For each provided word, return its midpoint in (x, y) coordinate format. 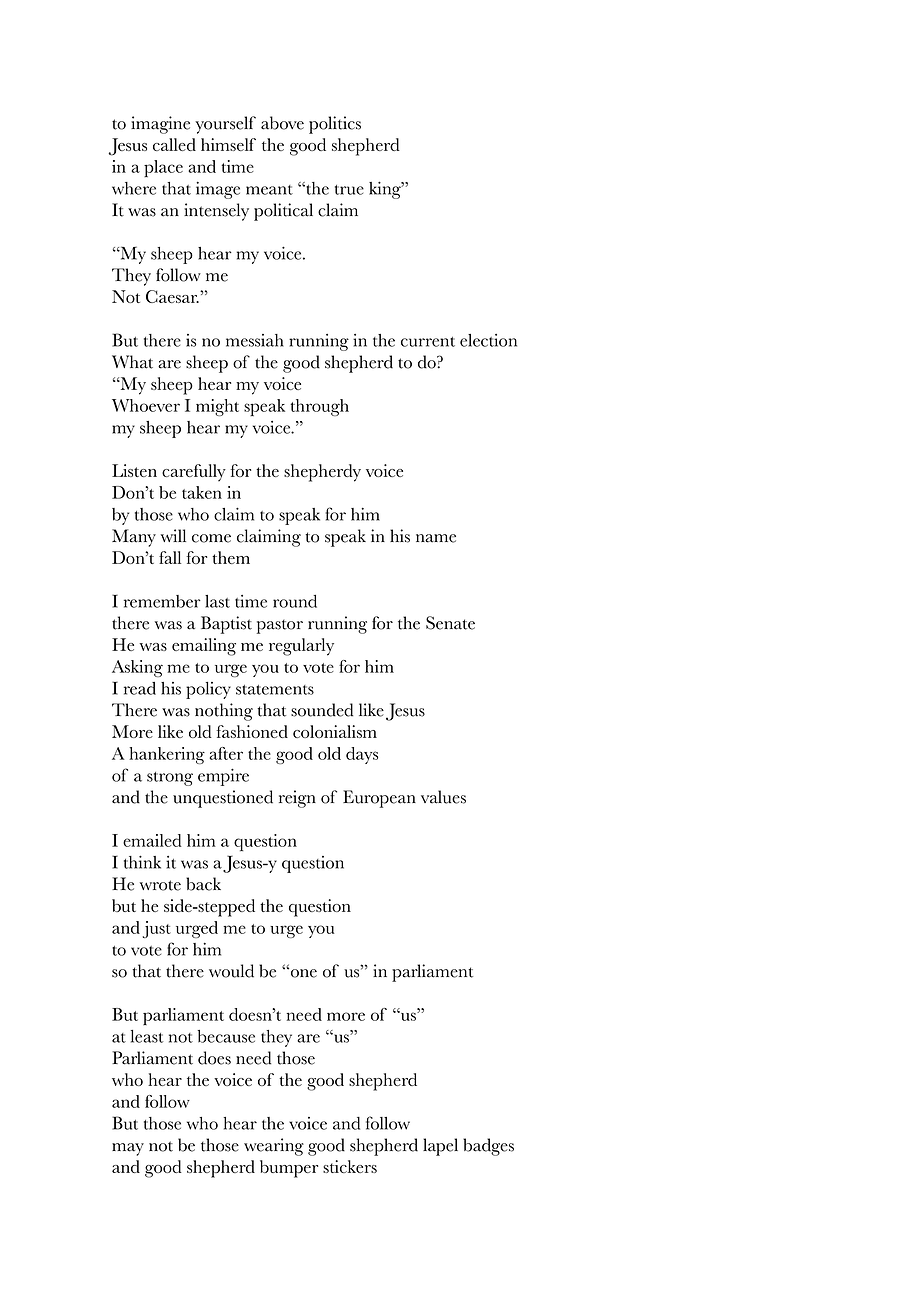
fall (170, 557)
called (174, 144)
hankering (167, 755)
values (443, 797)
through (319, 407)
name (436, 538)
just (157, 929)
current (428, 342)
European (379, 799)
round (295, 601)
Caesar (172, 296)
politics (335, 125)
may (128, 1149)
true (349, 190)
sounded (322, 710)
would (231, 971)
